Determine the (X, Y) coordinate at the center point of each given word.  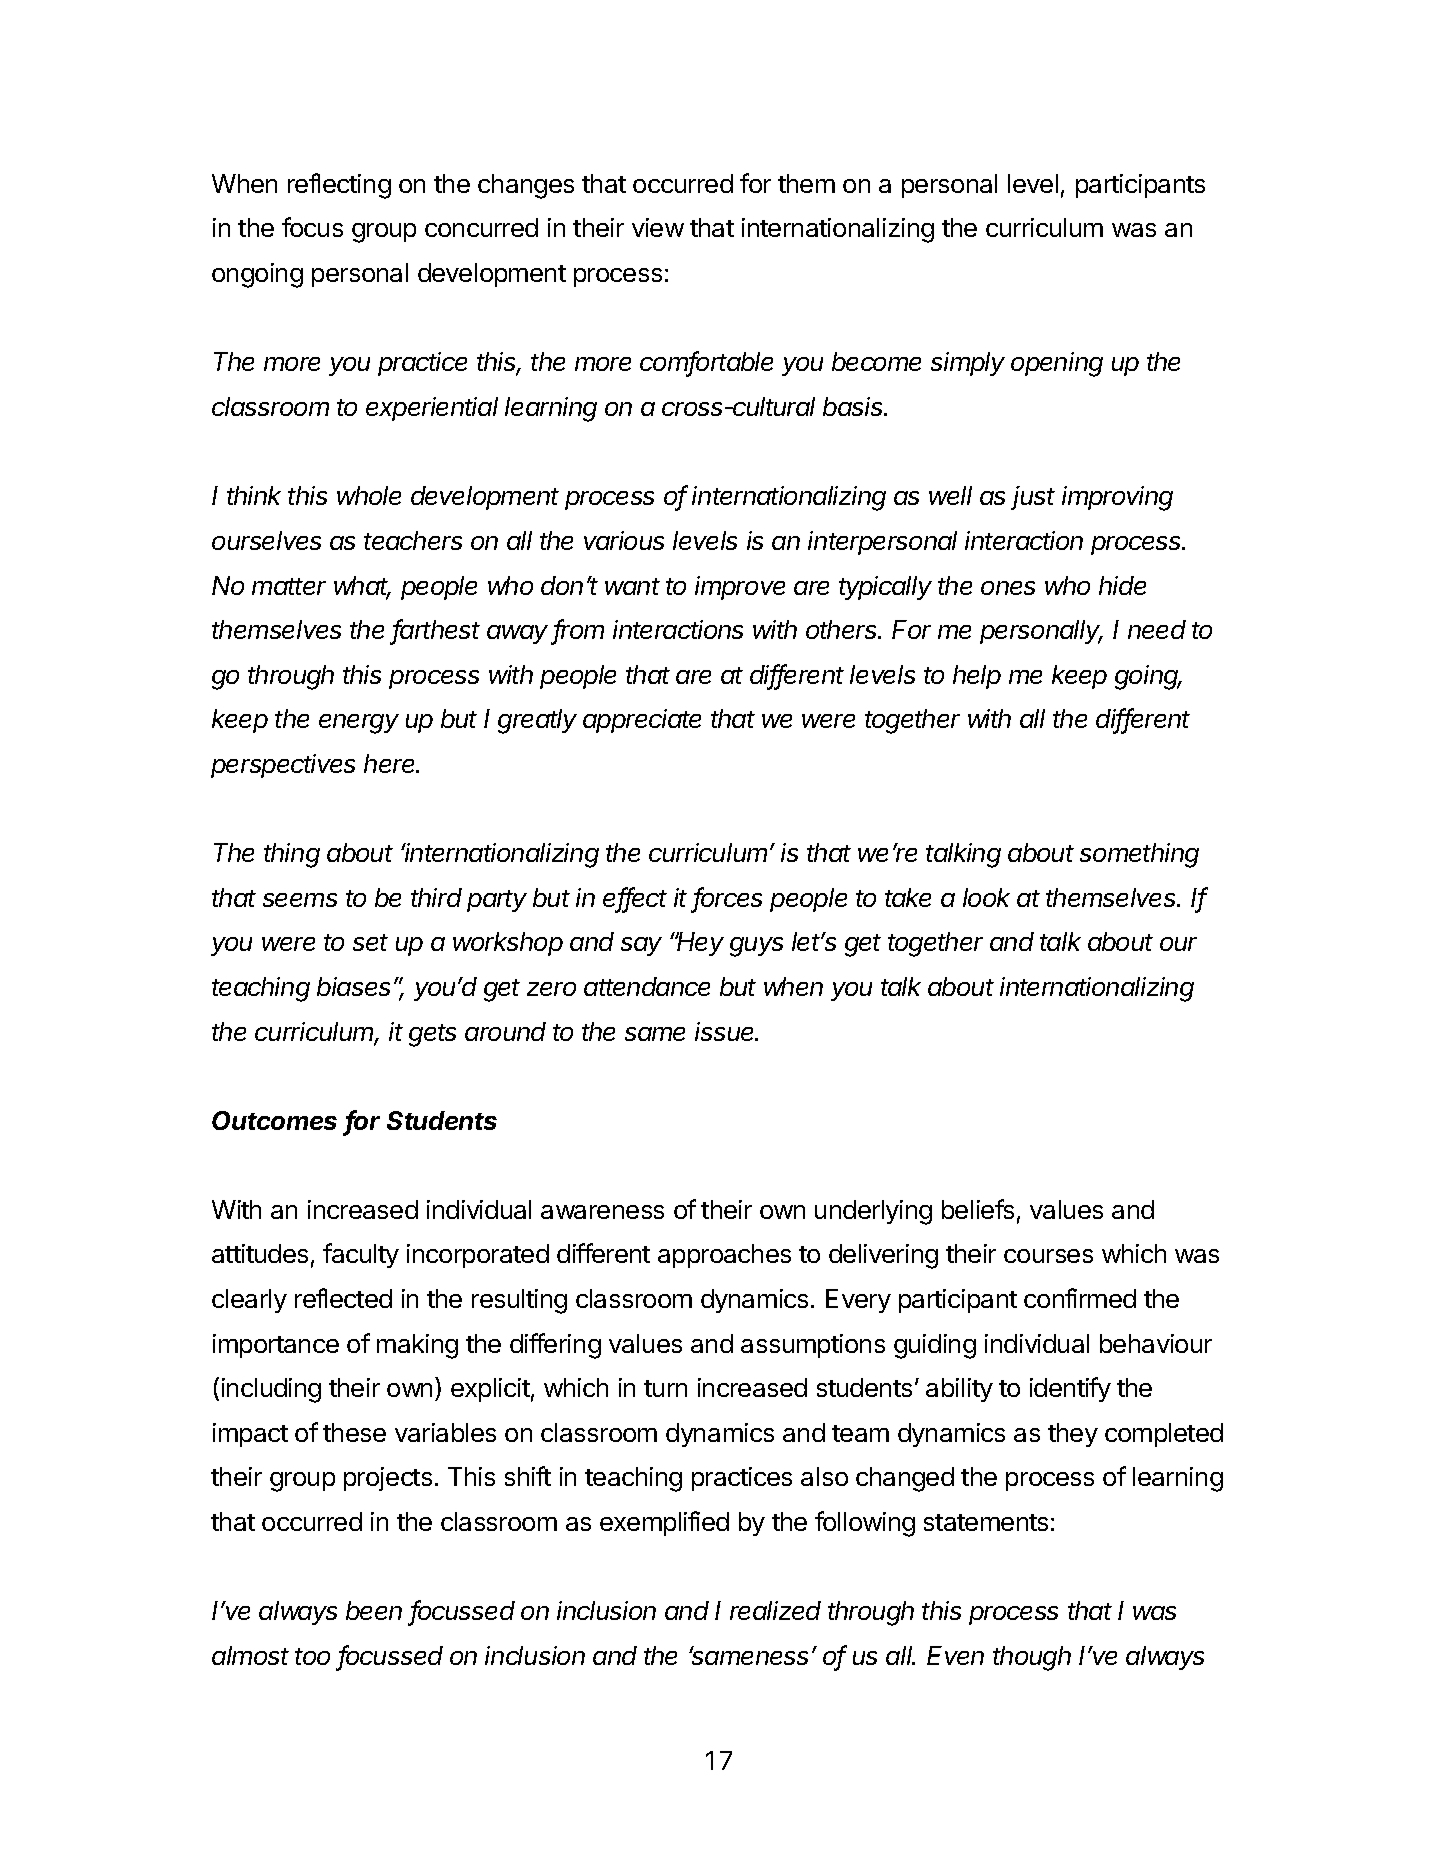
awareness (602, 1212)
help (977, 677)
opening (1057, 364)
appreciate (642, 721)
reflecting (339, 186)
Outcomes (274, 1120)
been (374, 1610)
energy (359, 724)
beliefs (978, 1209)
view (658, 227)
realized (775, 1610)
